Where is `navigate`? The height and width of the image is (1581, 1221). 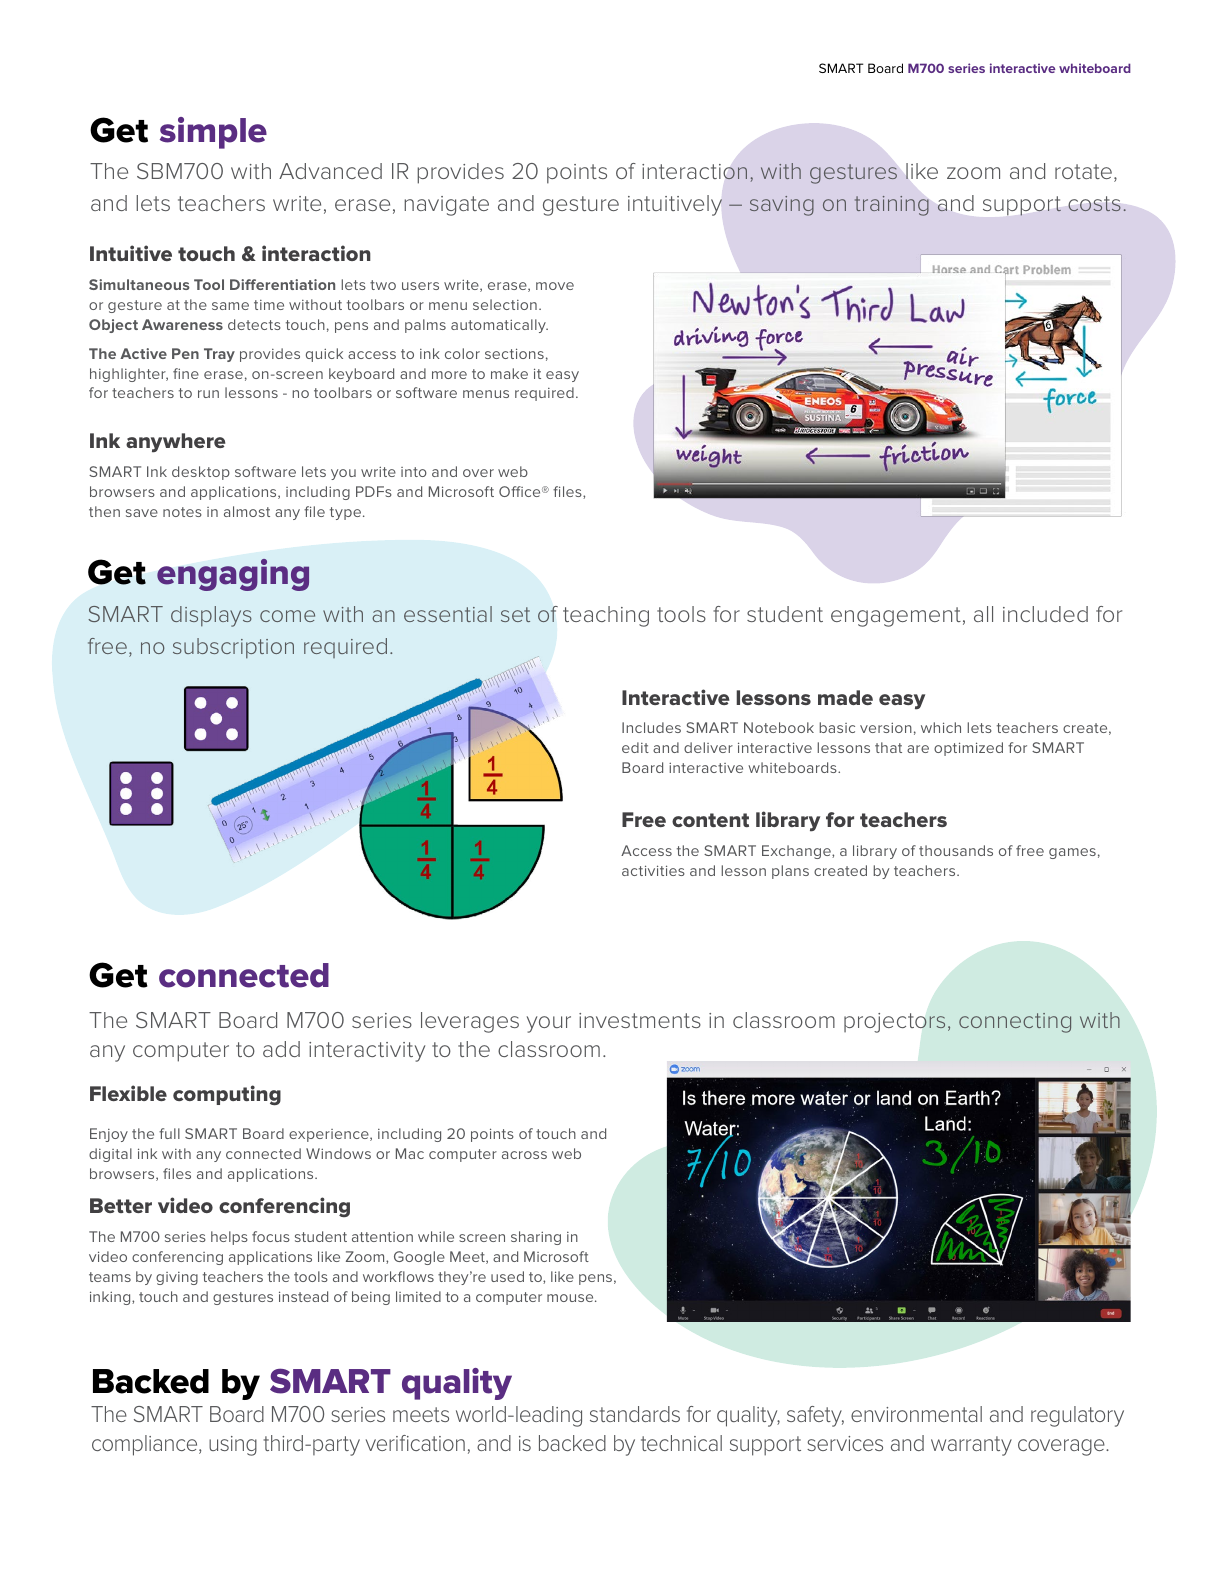 navigate is located at coordinates (446, 206).
